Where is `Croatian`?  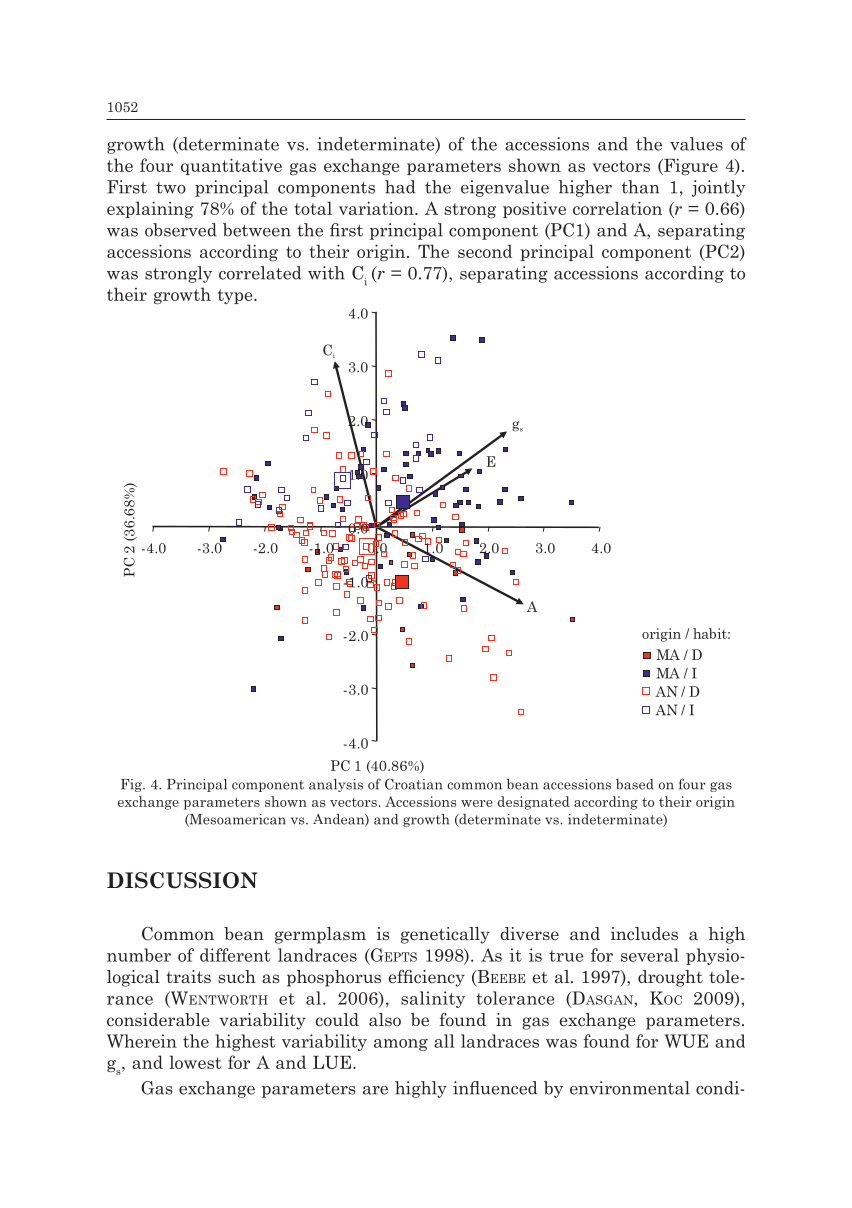 Croatian is located at coordinates (413, 784).
